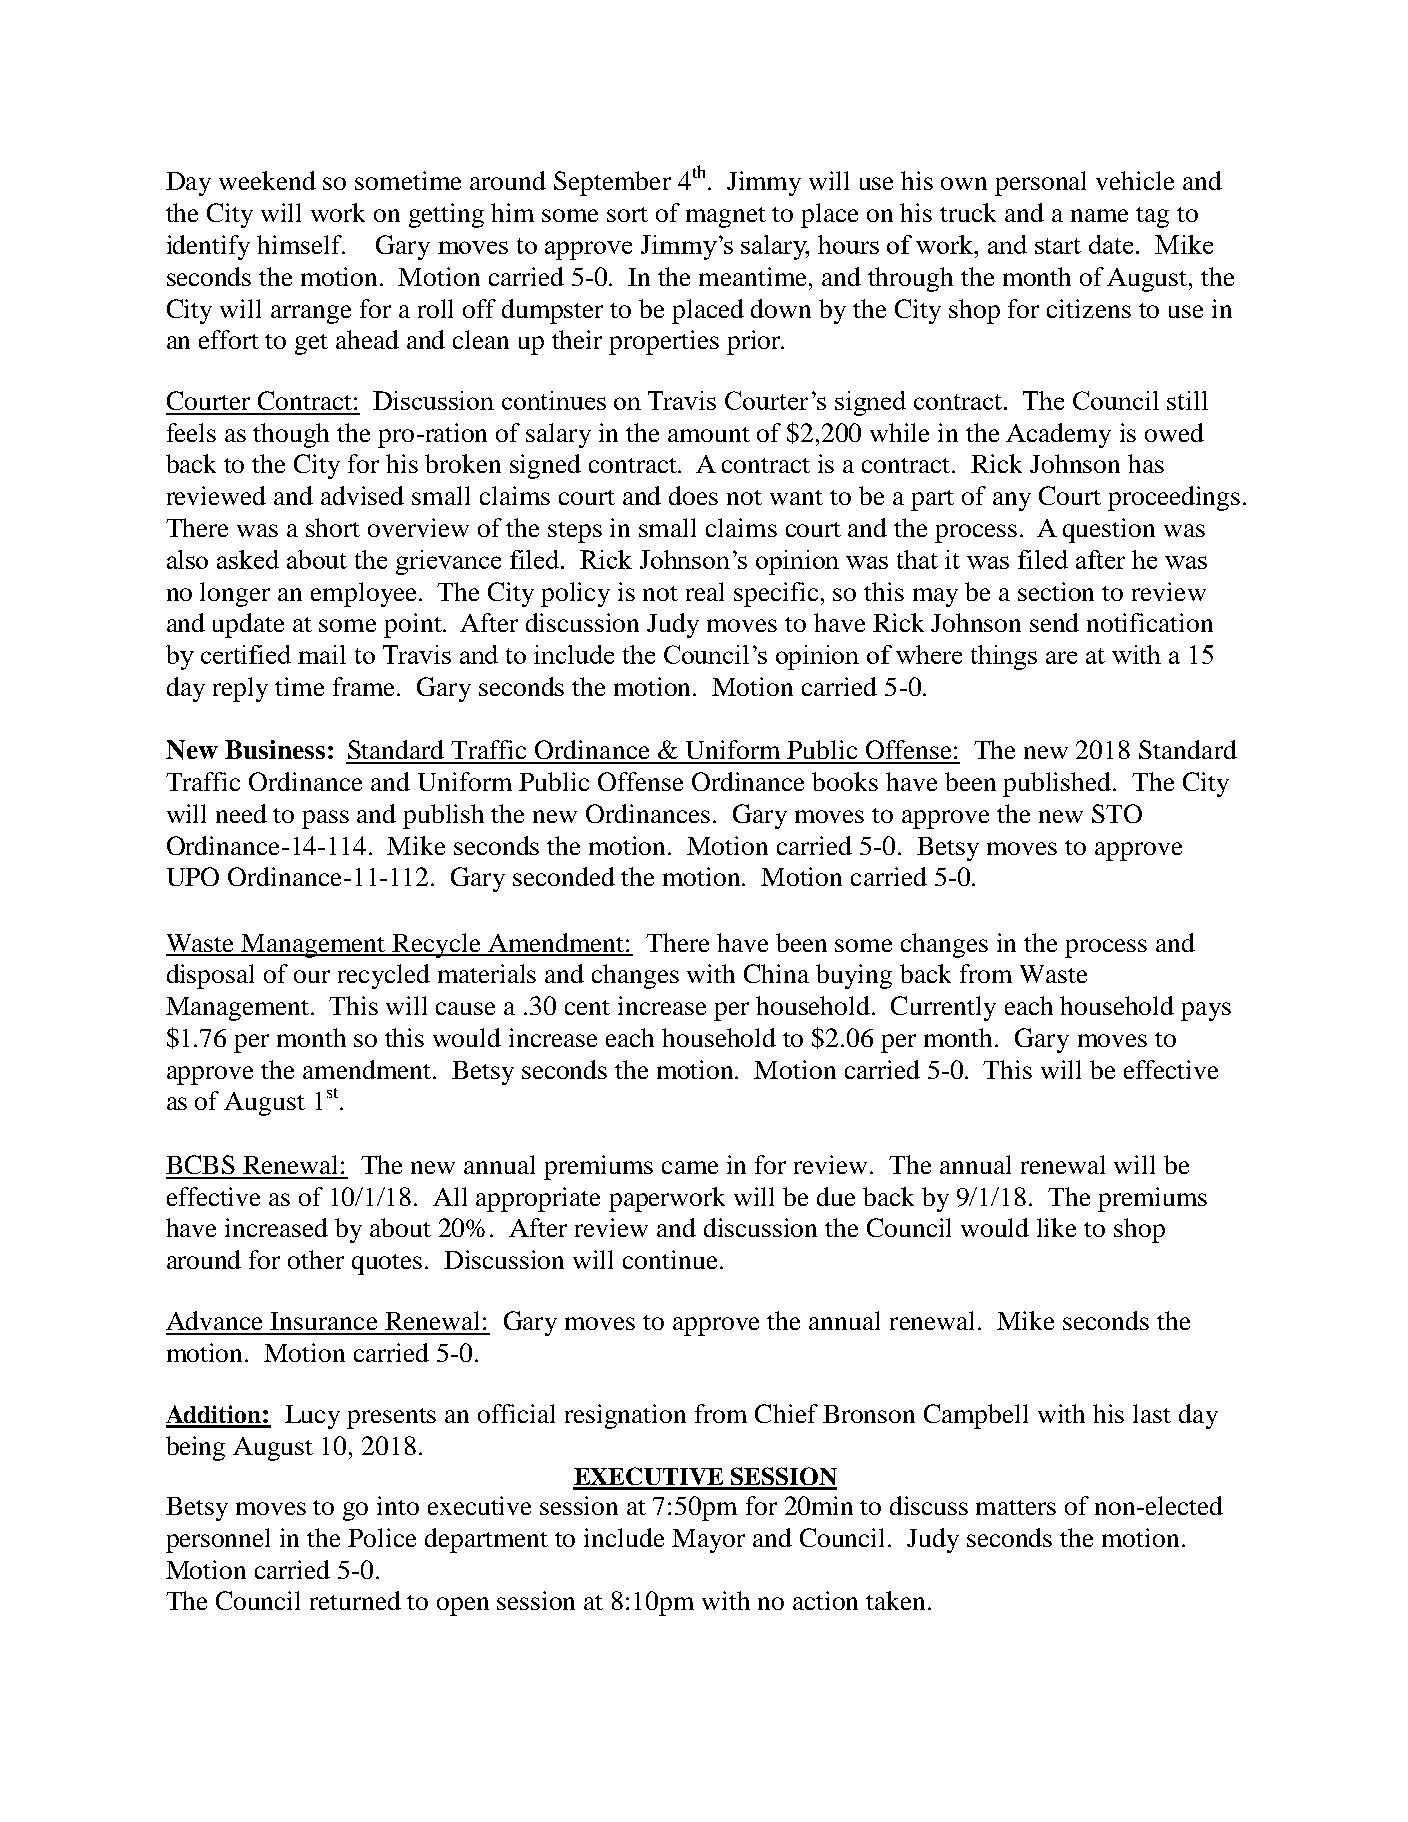  I want to click on himself, so click(301, 244).
